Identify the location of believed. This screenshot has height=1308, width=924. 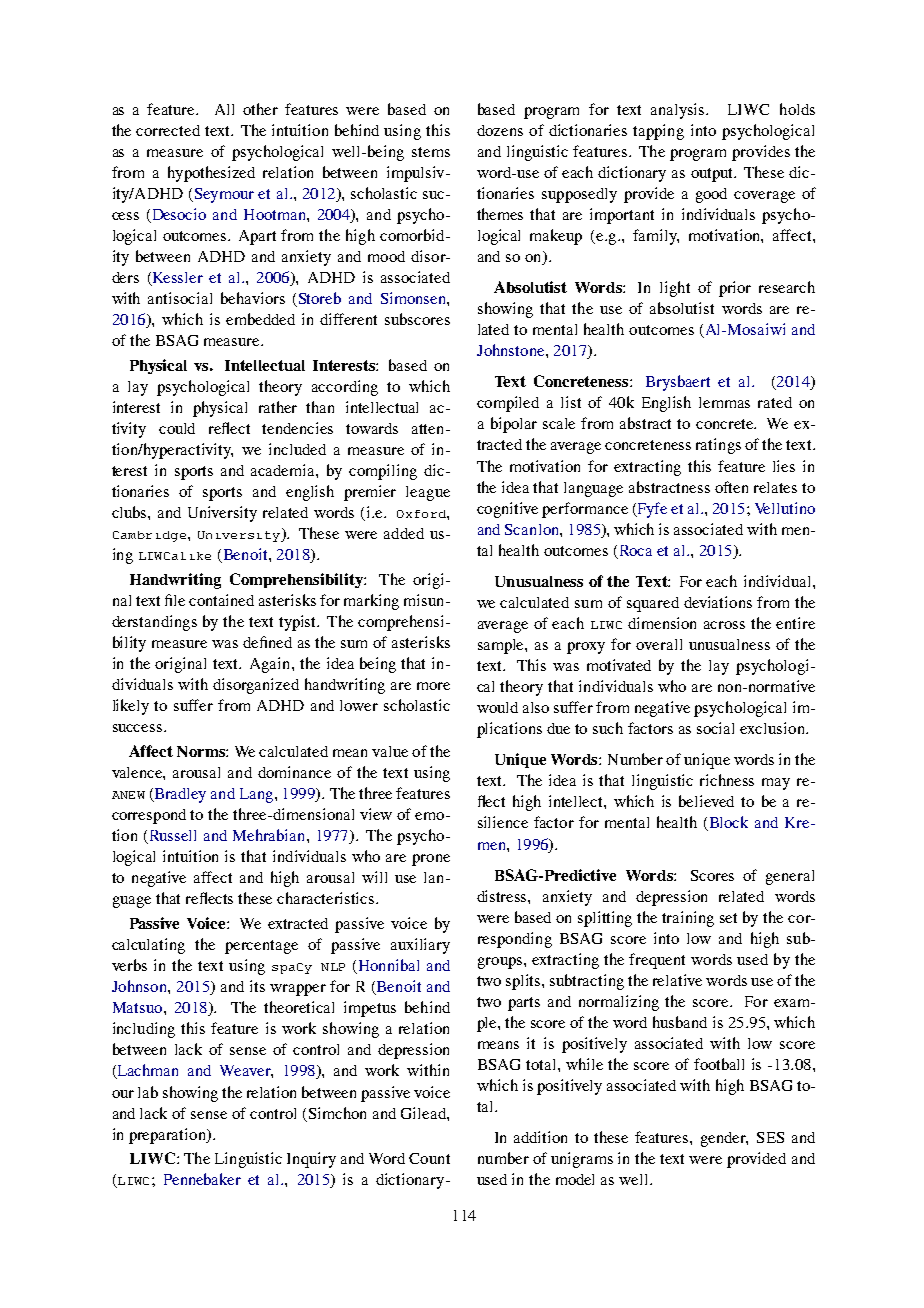
(706, 801).
